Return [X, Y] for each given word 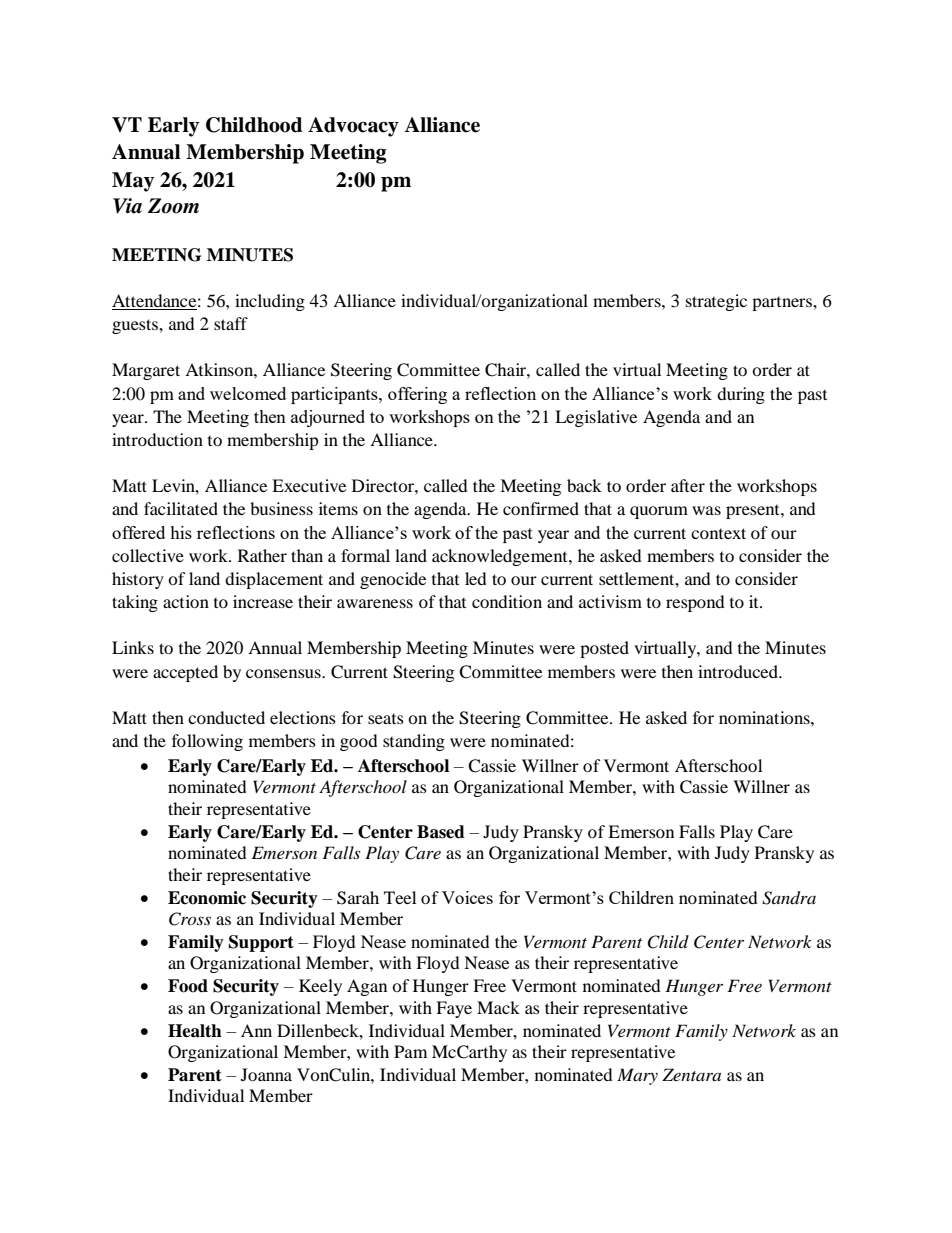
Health [195, 1031]
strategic [716, 302]
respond [695, 603]
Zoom [173, 206]
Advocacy [353, 127]
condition [507, 601]
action [186, 601]
